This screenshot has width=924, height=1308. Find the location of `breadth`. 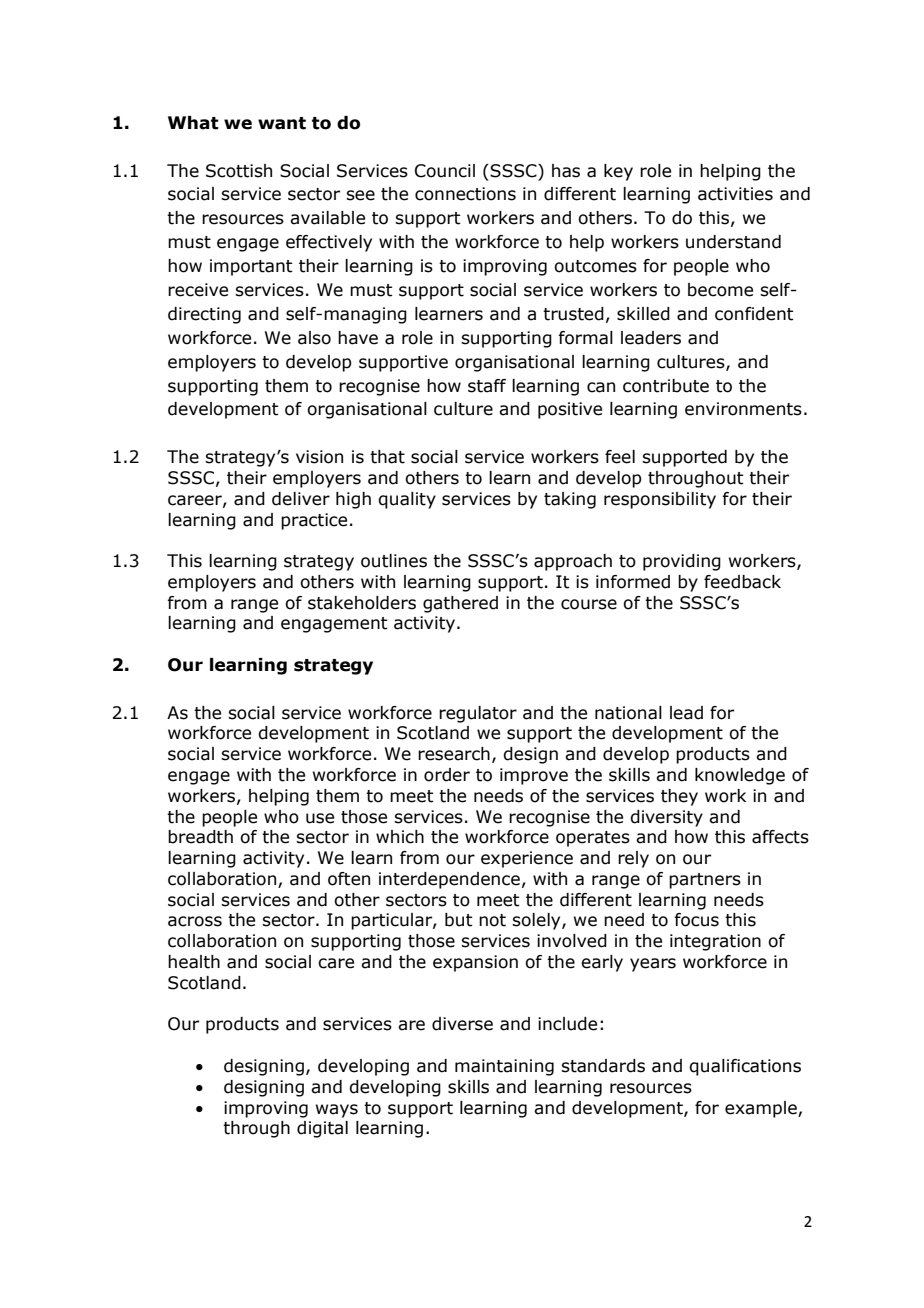

breadth is located at coordinates (200, 837).
